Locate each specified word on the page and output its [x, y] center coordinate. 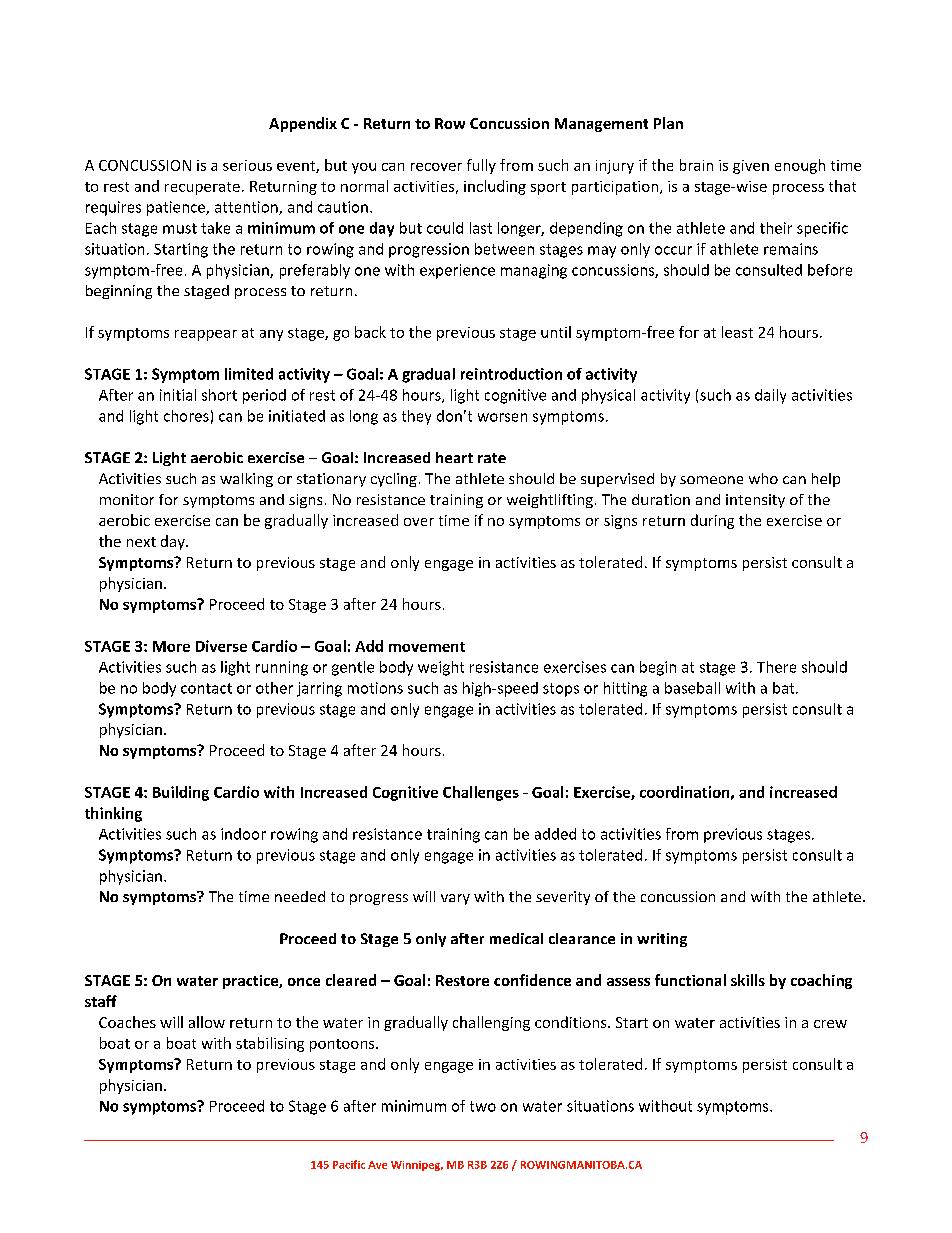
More [171, 646]
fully [481, 166]
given [751, 167]
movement [427, 647]
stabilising [270, 1044]
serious [247, 165]
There [776, 667]
